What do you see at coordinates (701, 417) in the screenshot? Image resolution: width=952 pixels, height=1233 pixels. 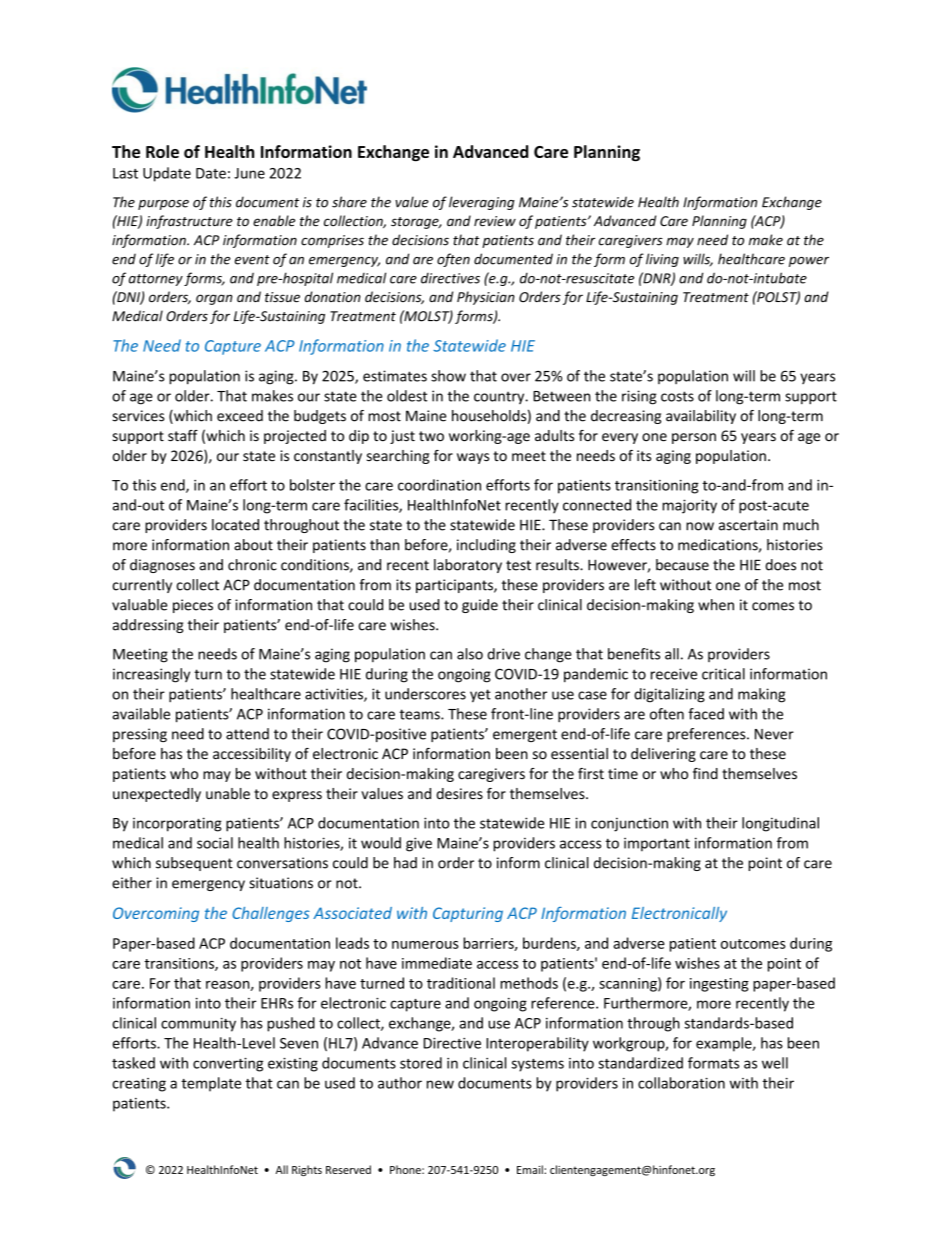 I see `availability` at bounding box center [701, 417].
